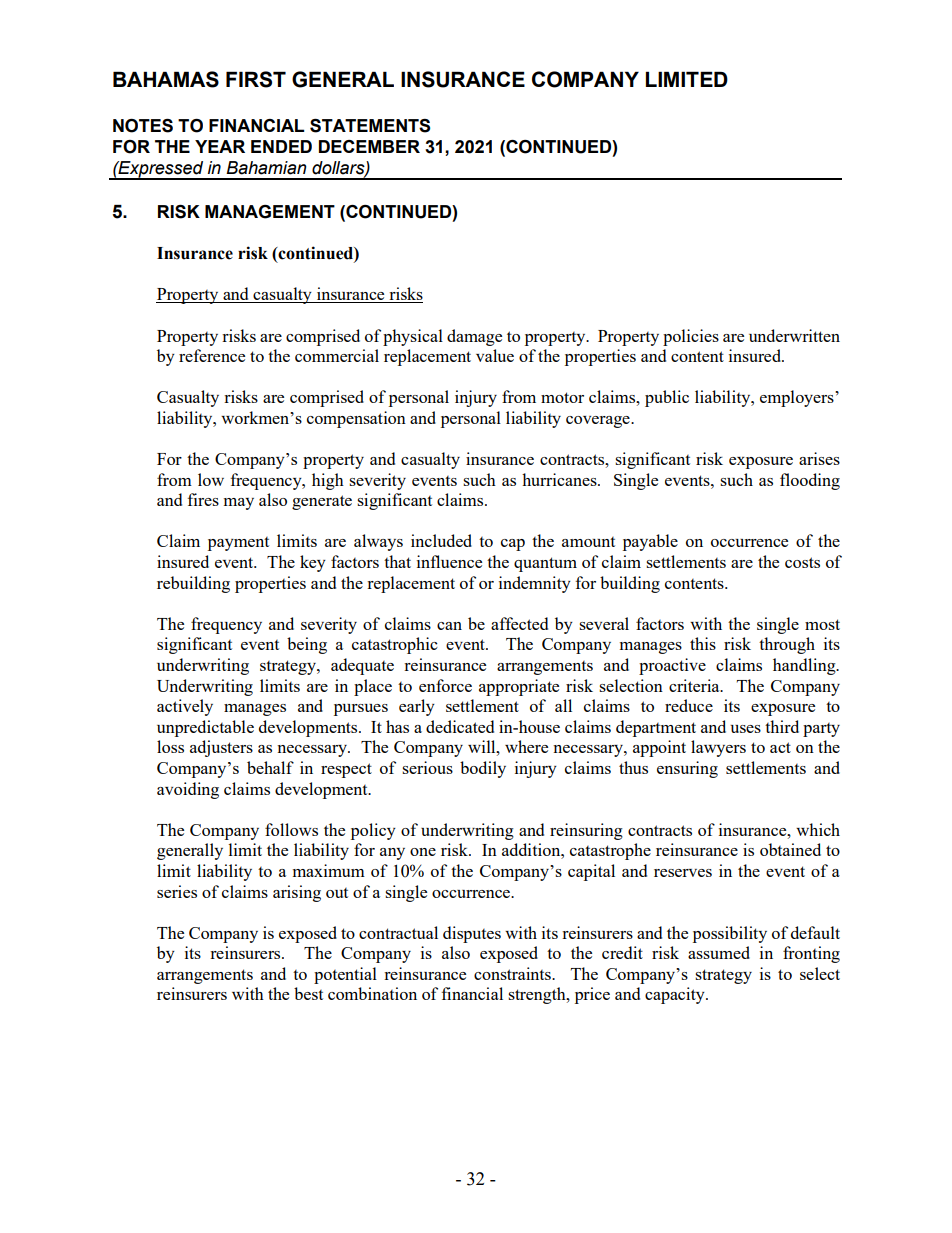 This document has height=1233, width=952. Describe the element at coordinates (719, 952) in the document. I see `assumed` at that location.
